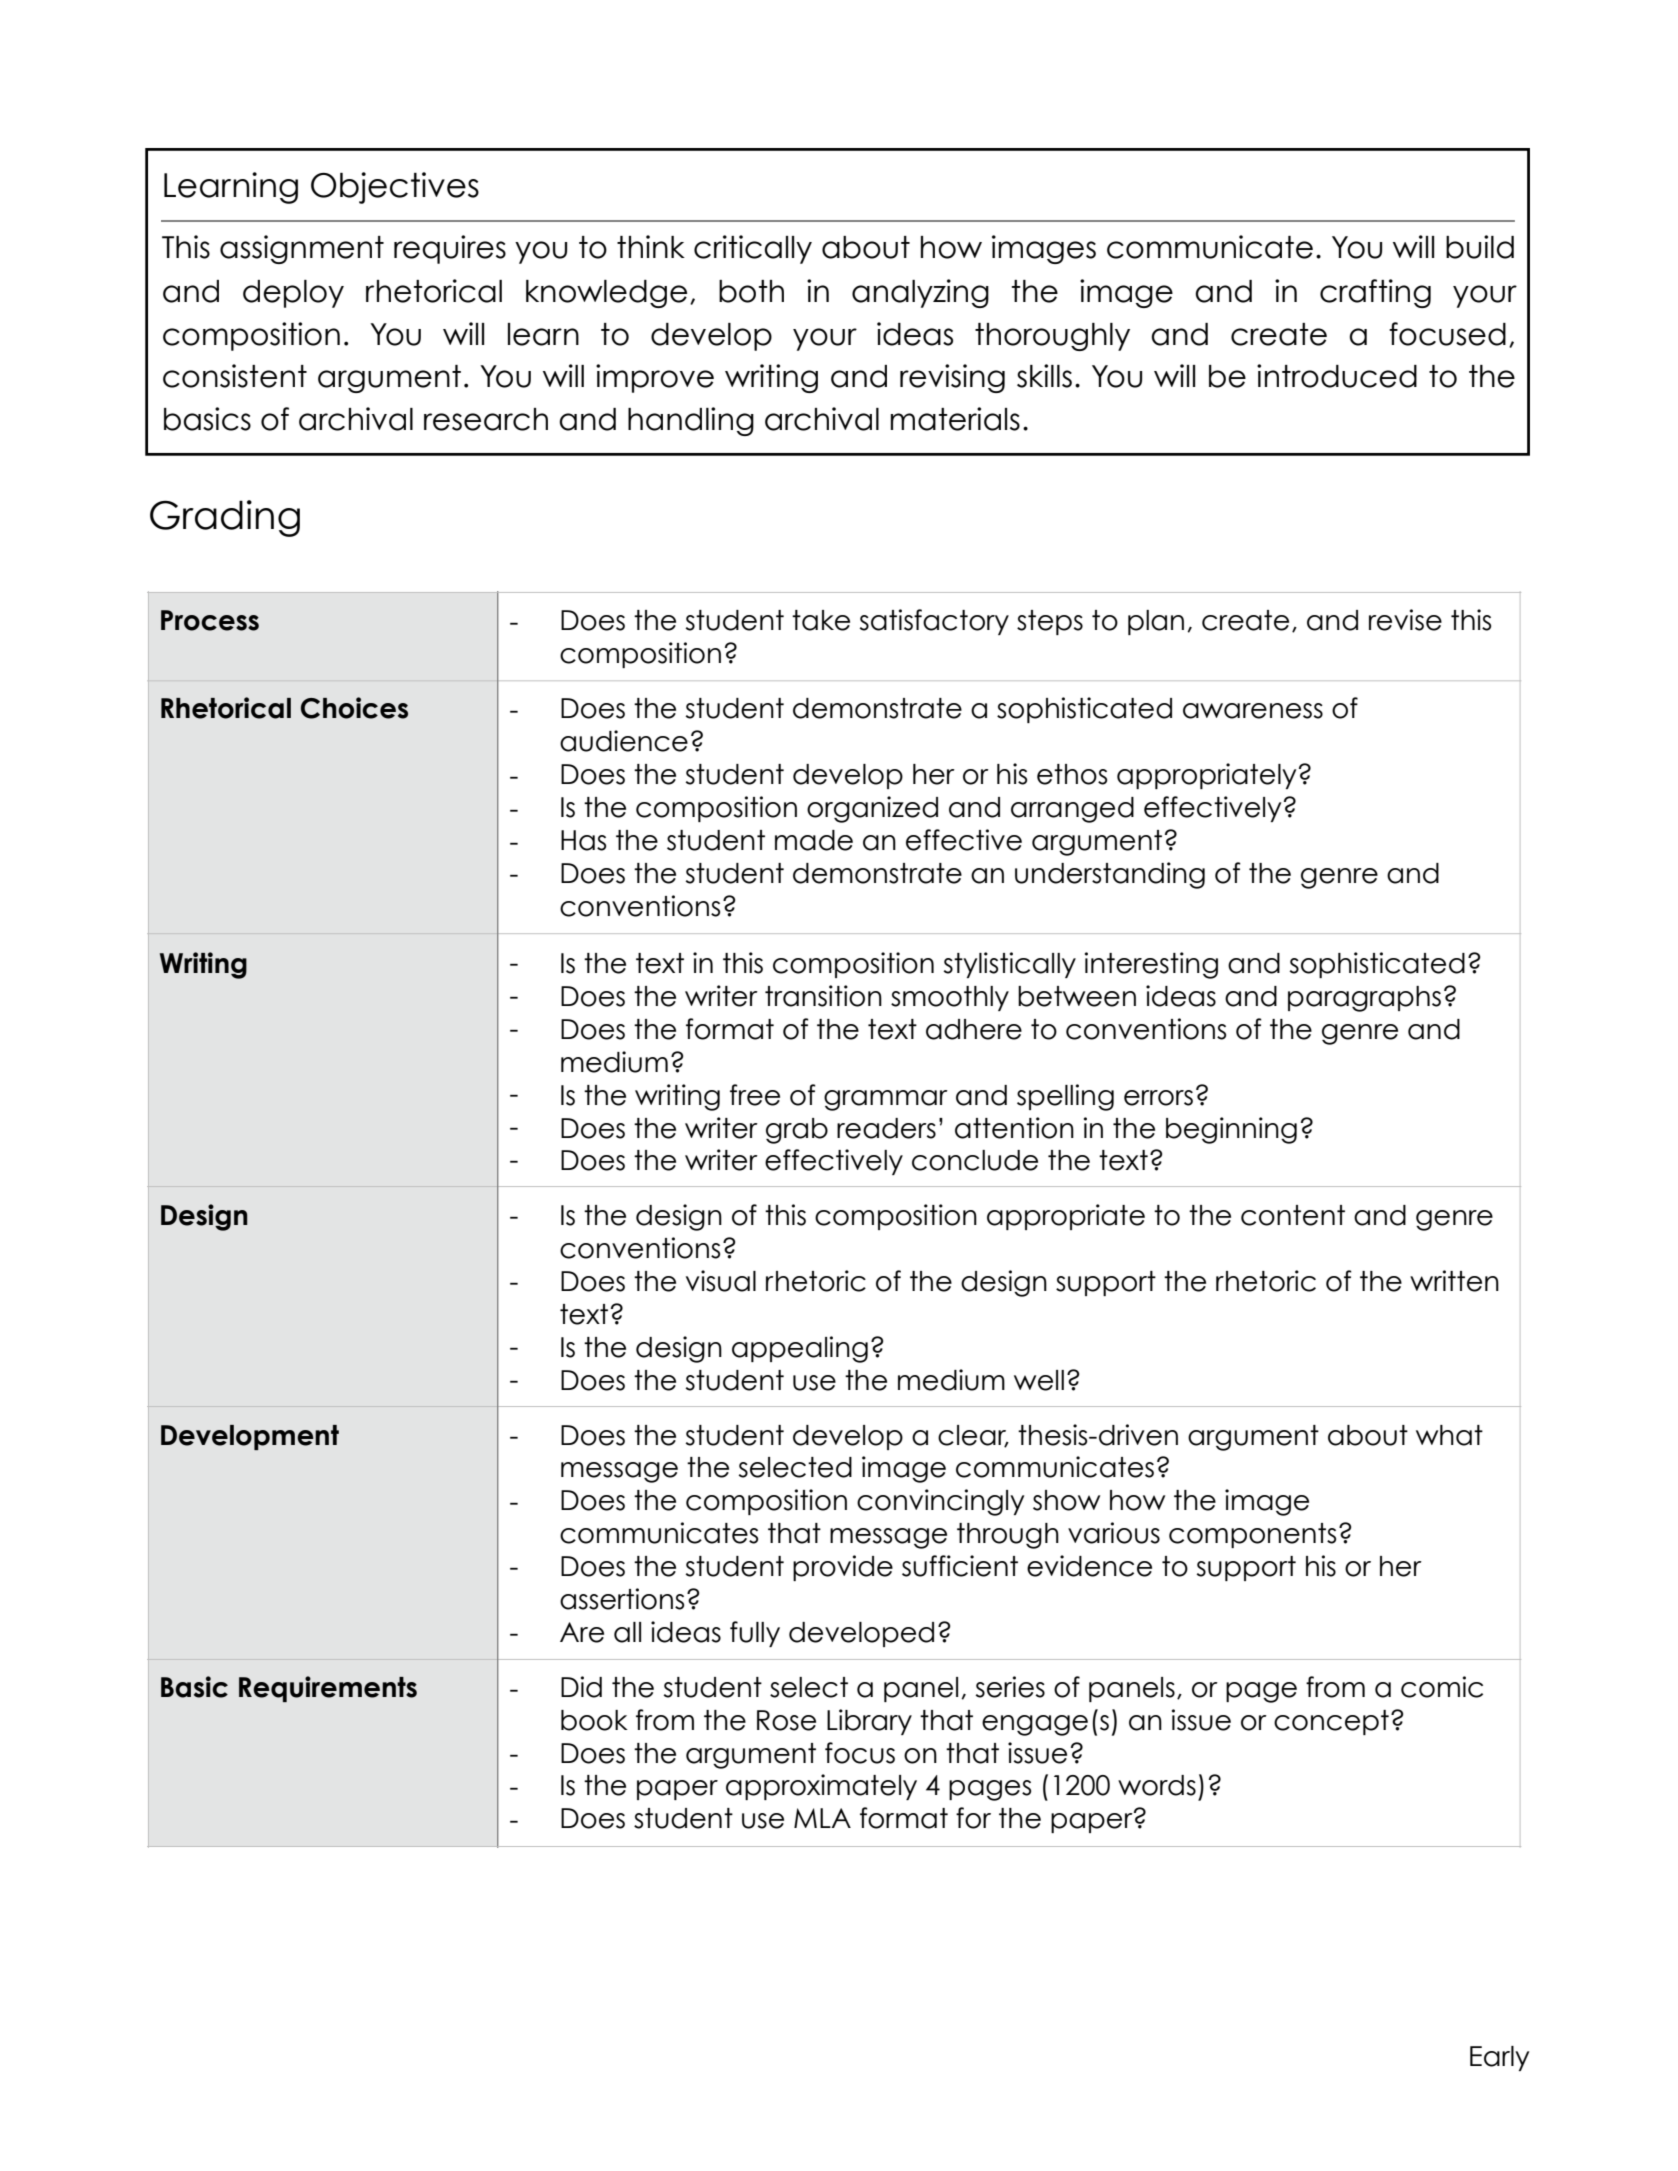 Image resolution: width=1678 pixels, height=2171 pixels. What do you see at coordinates (302, 249) in the screenshot?
I see `assignment` at bounding box center [302, 249].
